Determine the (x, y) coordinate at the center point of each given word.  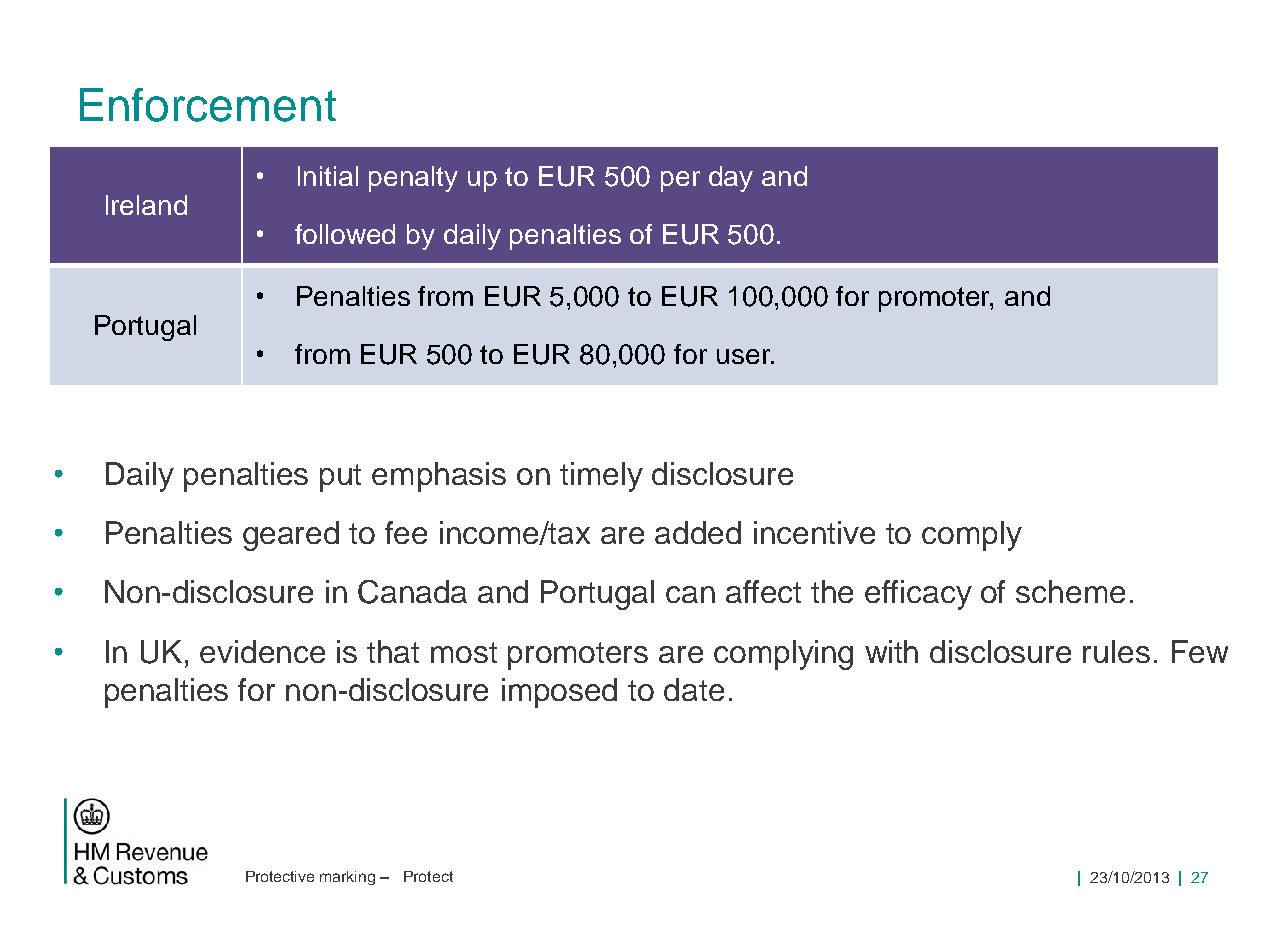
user (745, 356)
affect (763, 591)
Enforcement (208, 105)
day (731, 179)
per (680, 181)
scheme (1070, 591)
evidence (262, 651)
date (694, 689)
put (340, 478)
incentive (814, 532)
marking (347, 878)
